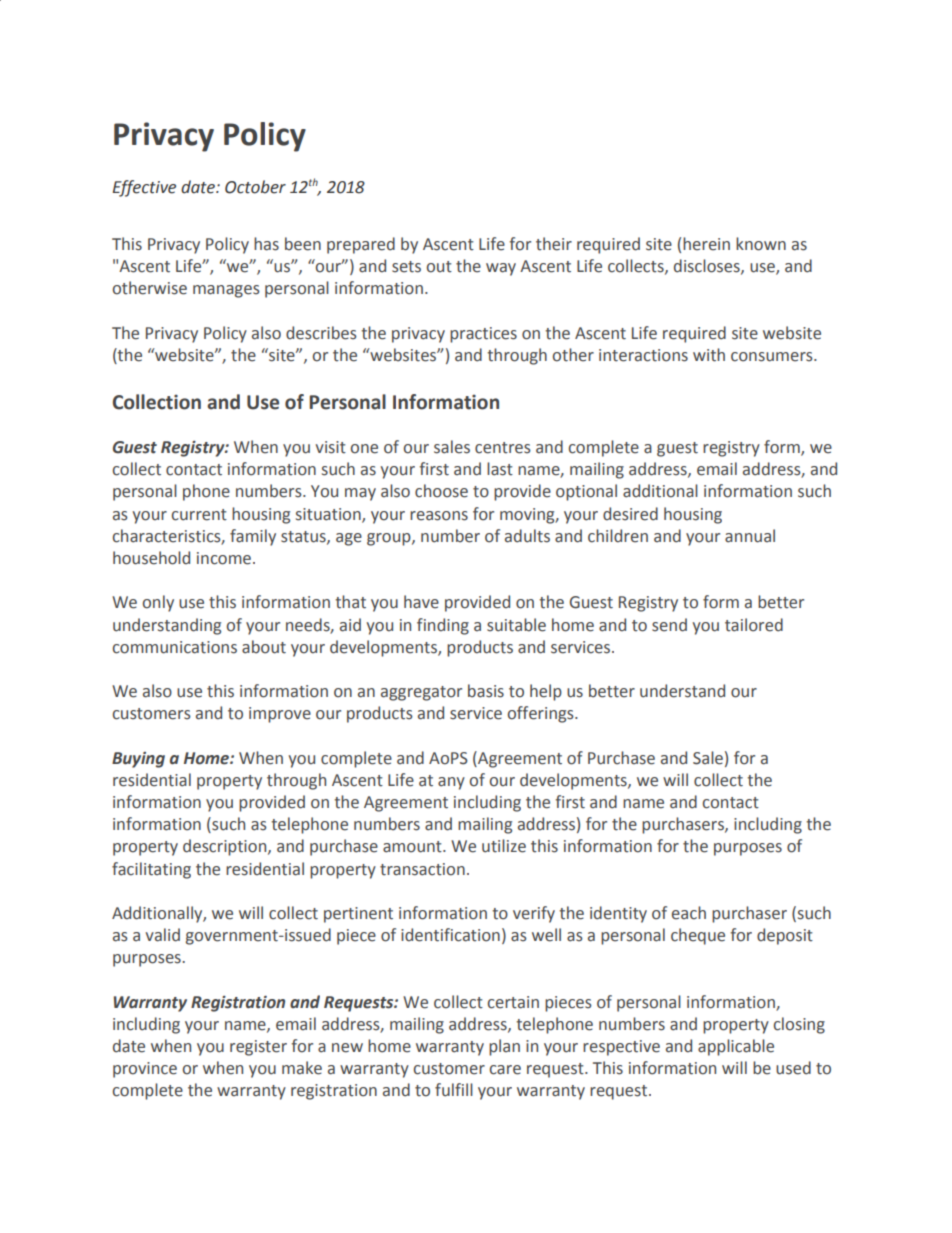 The image size is (952, 1233). I want to click on current, so click(199, 515).
